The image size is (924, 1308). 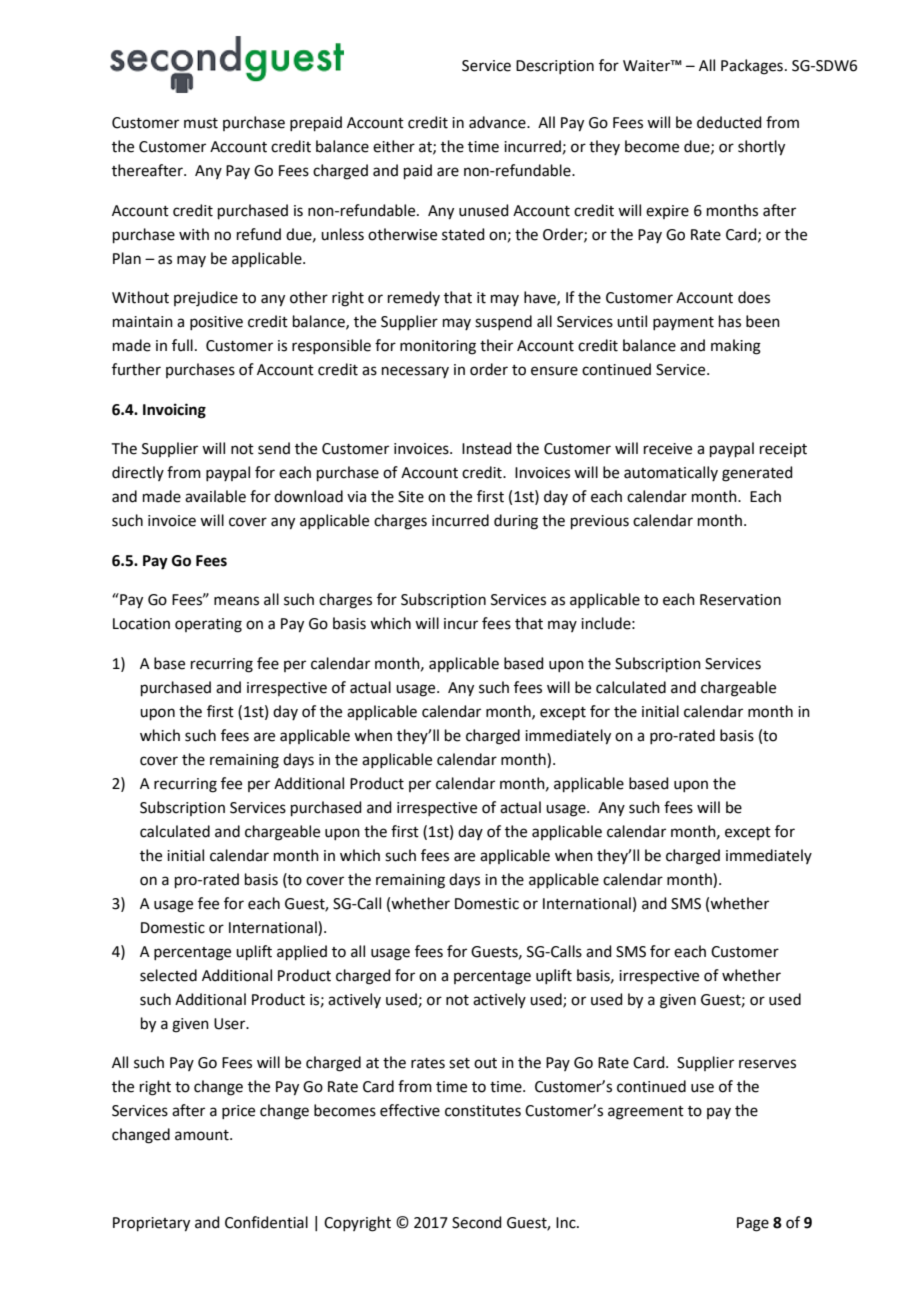 I want to click on Instead, so click(x=487, y=448).
